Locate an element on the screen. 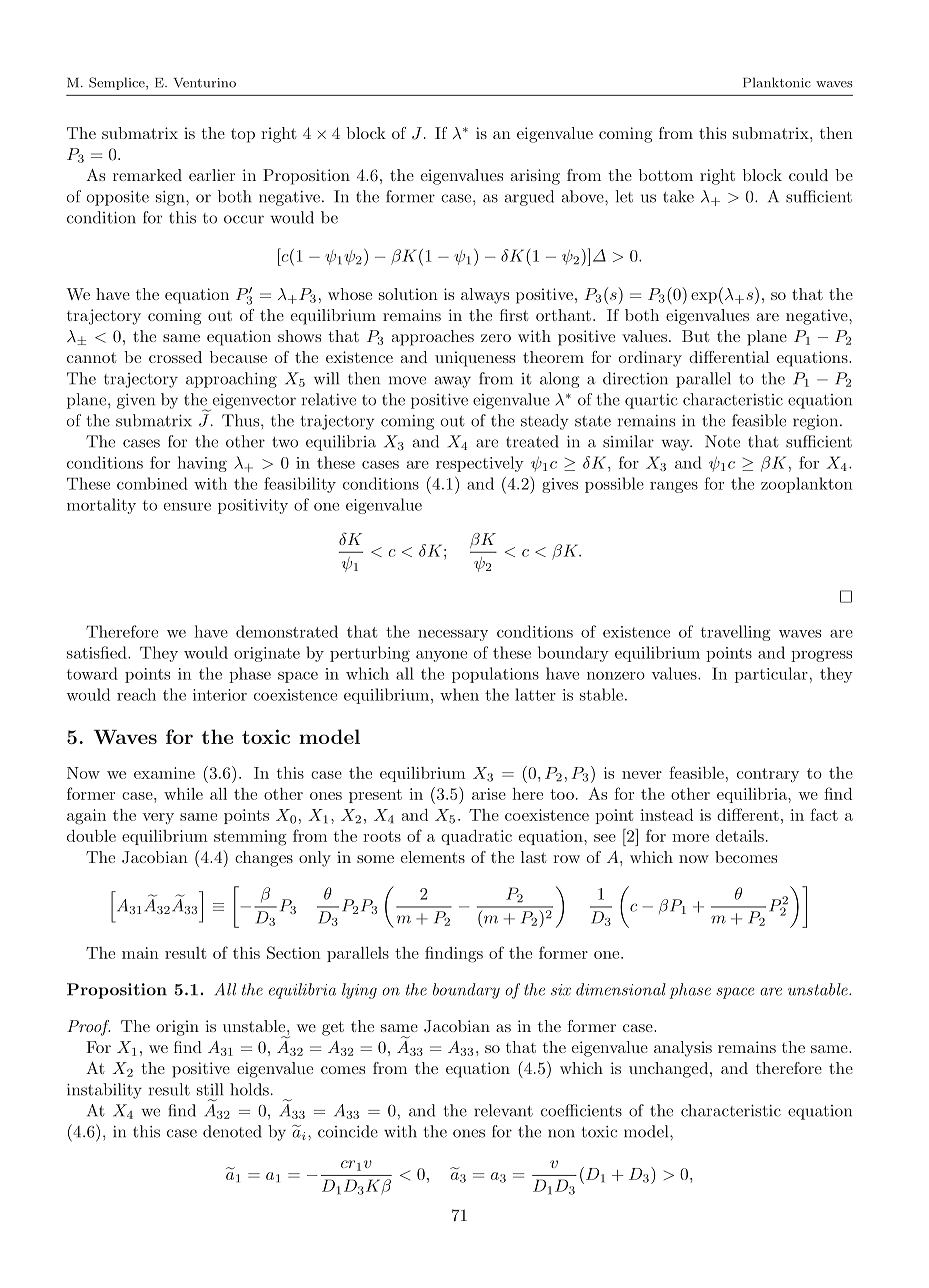 Image resolution: width=929 pixels, height=1288 pixels. arising is located at coordinates (535, 177).
